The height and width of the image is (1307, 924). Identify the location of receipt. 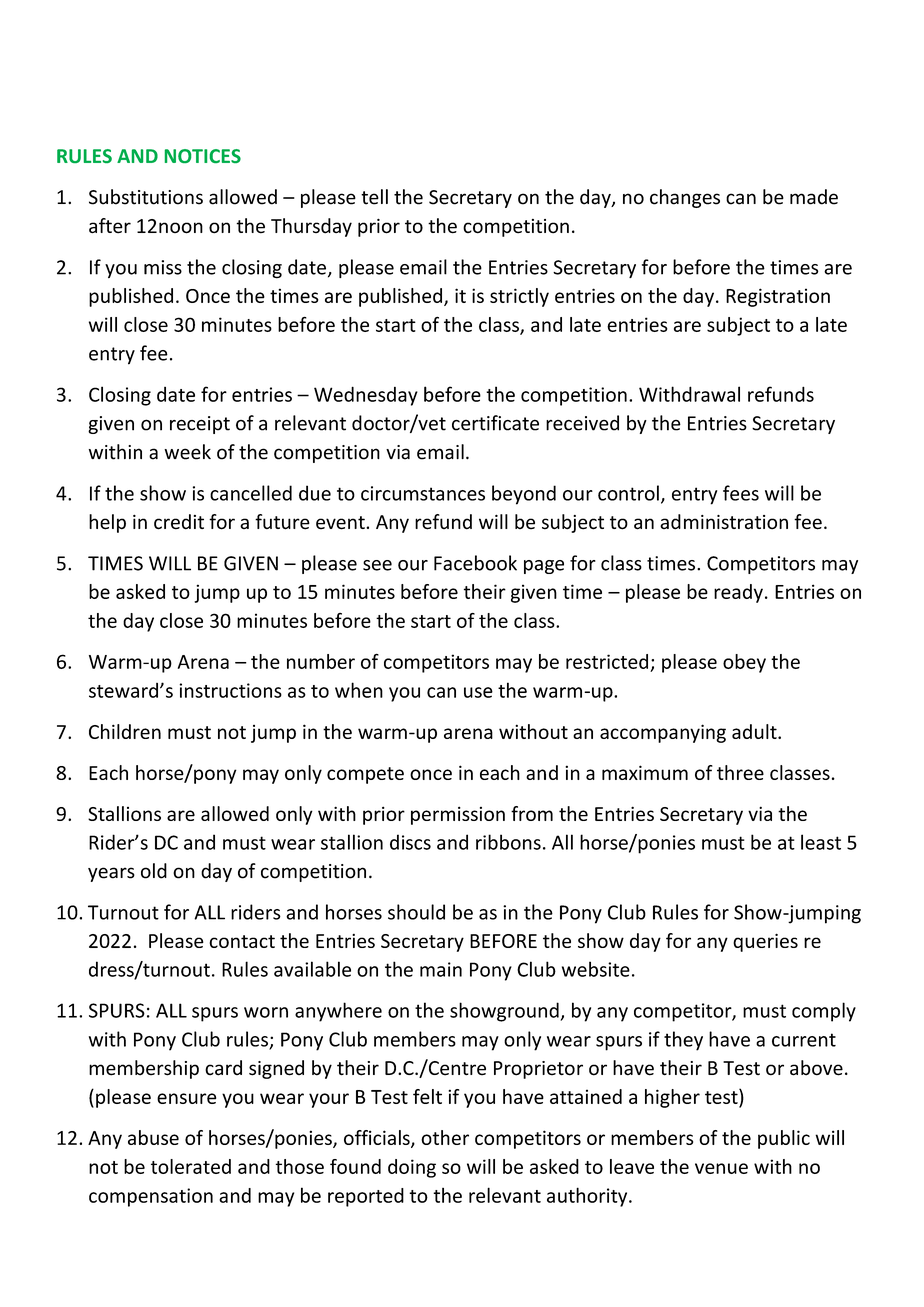
(200, 425).
